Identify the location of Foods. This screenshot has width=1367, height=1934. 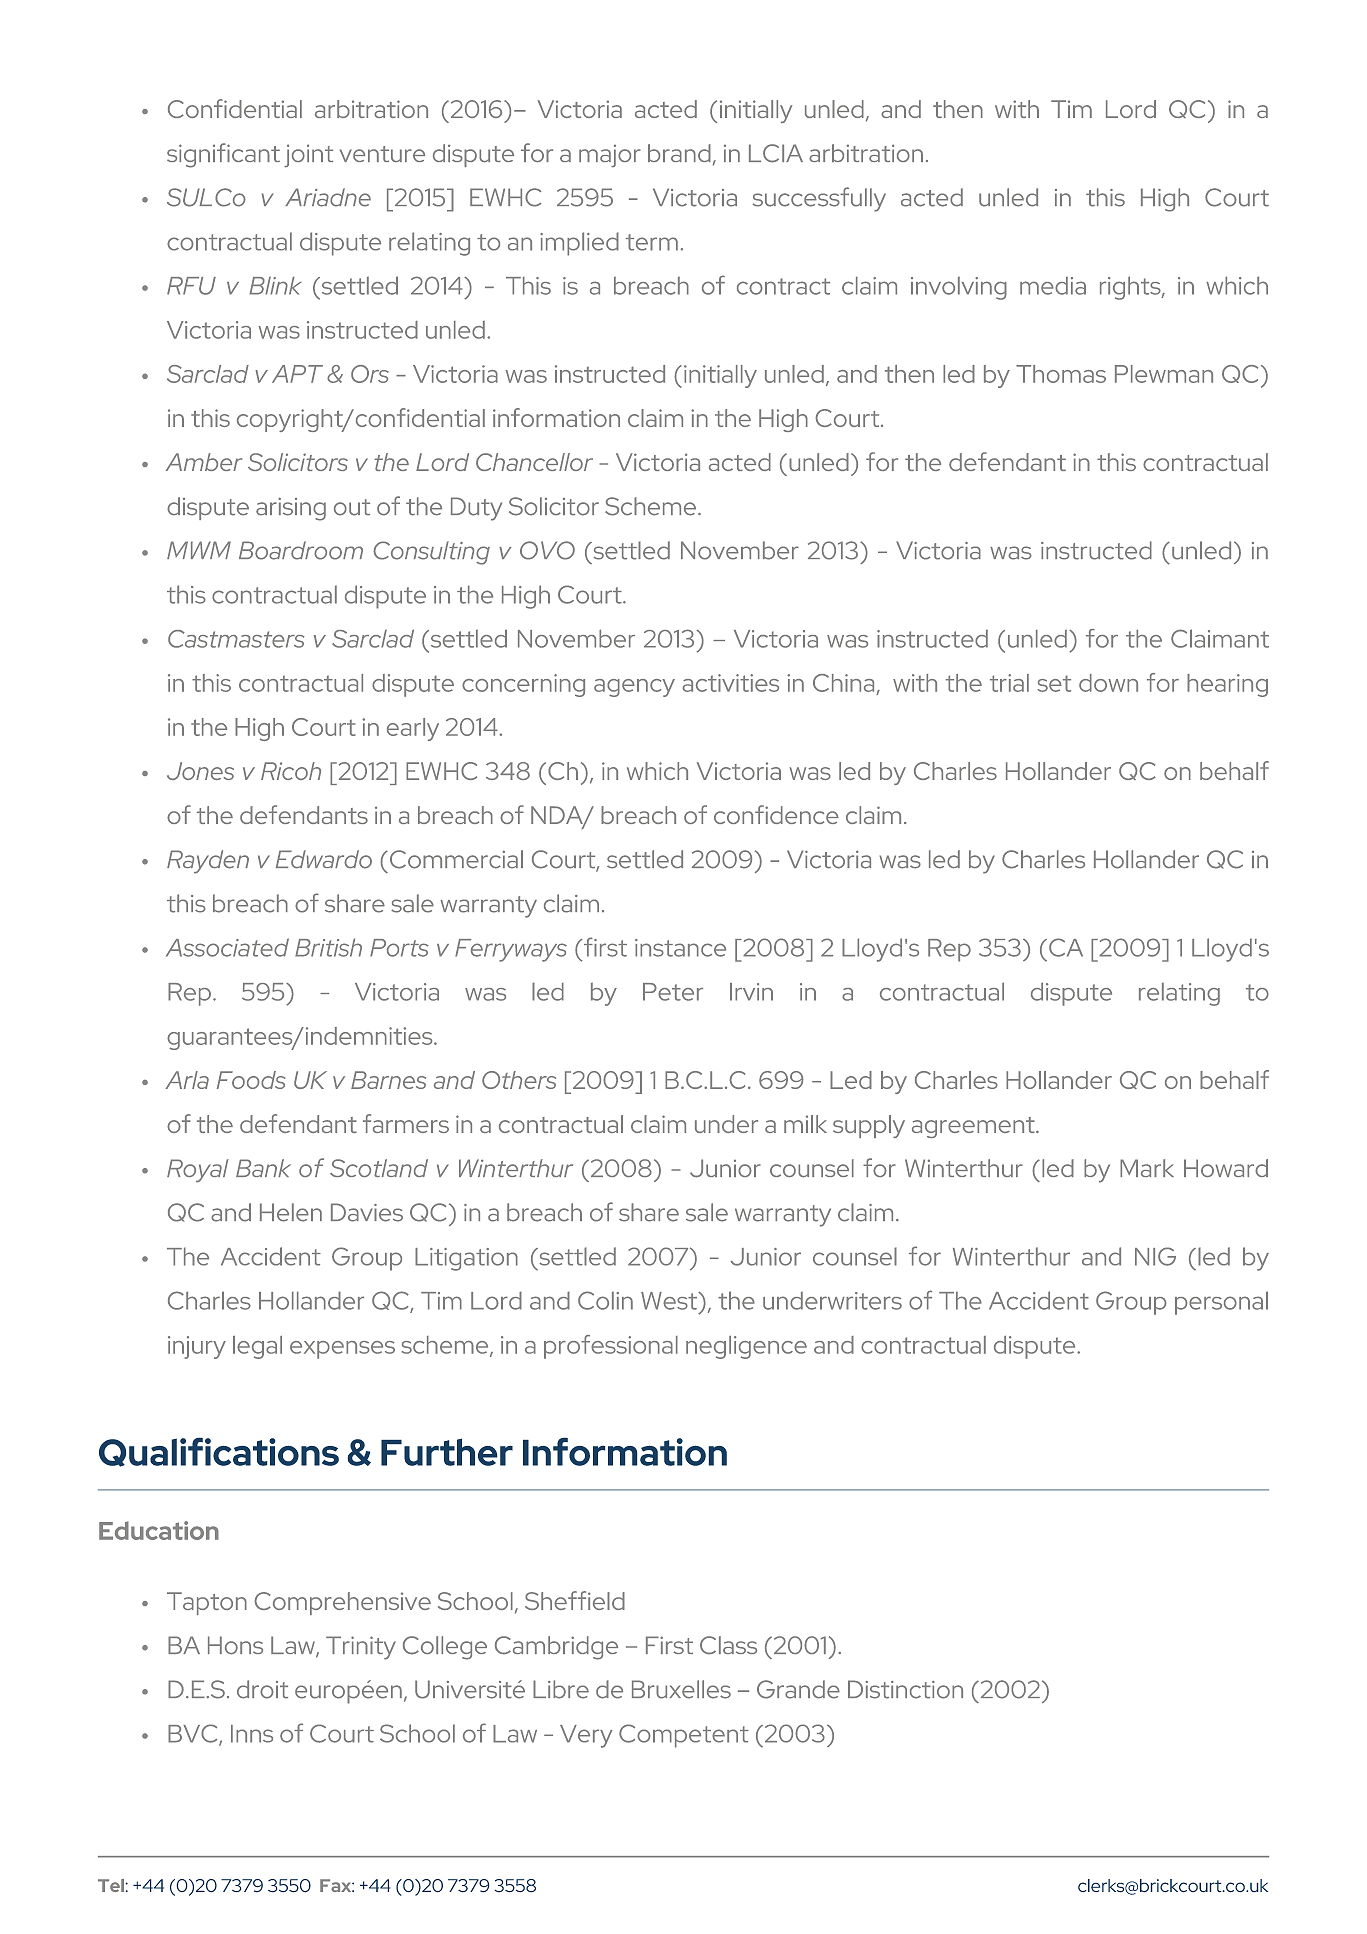
(251, 1080).
